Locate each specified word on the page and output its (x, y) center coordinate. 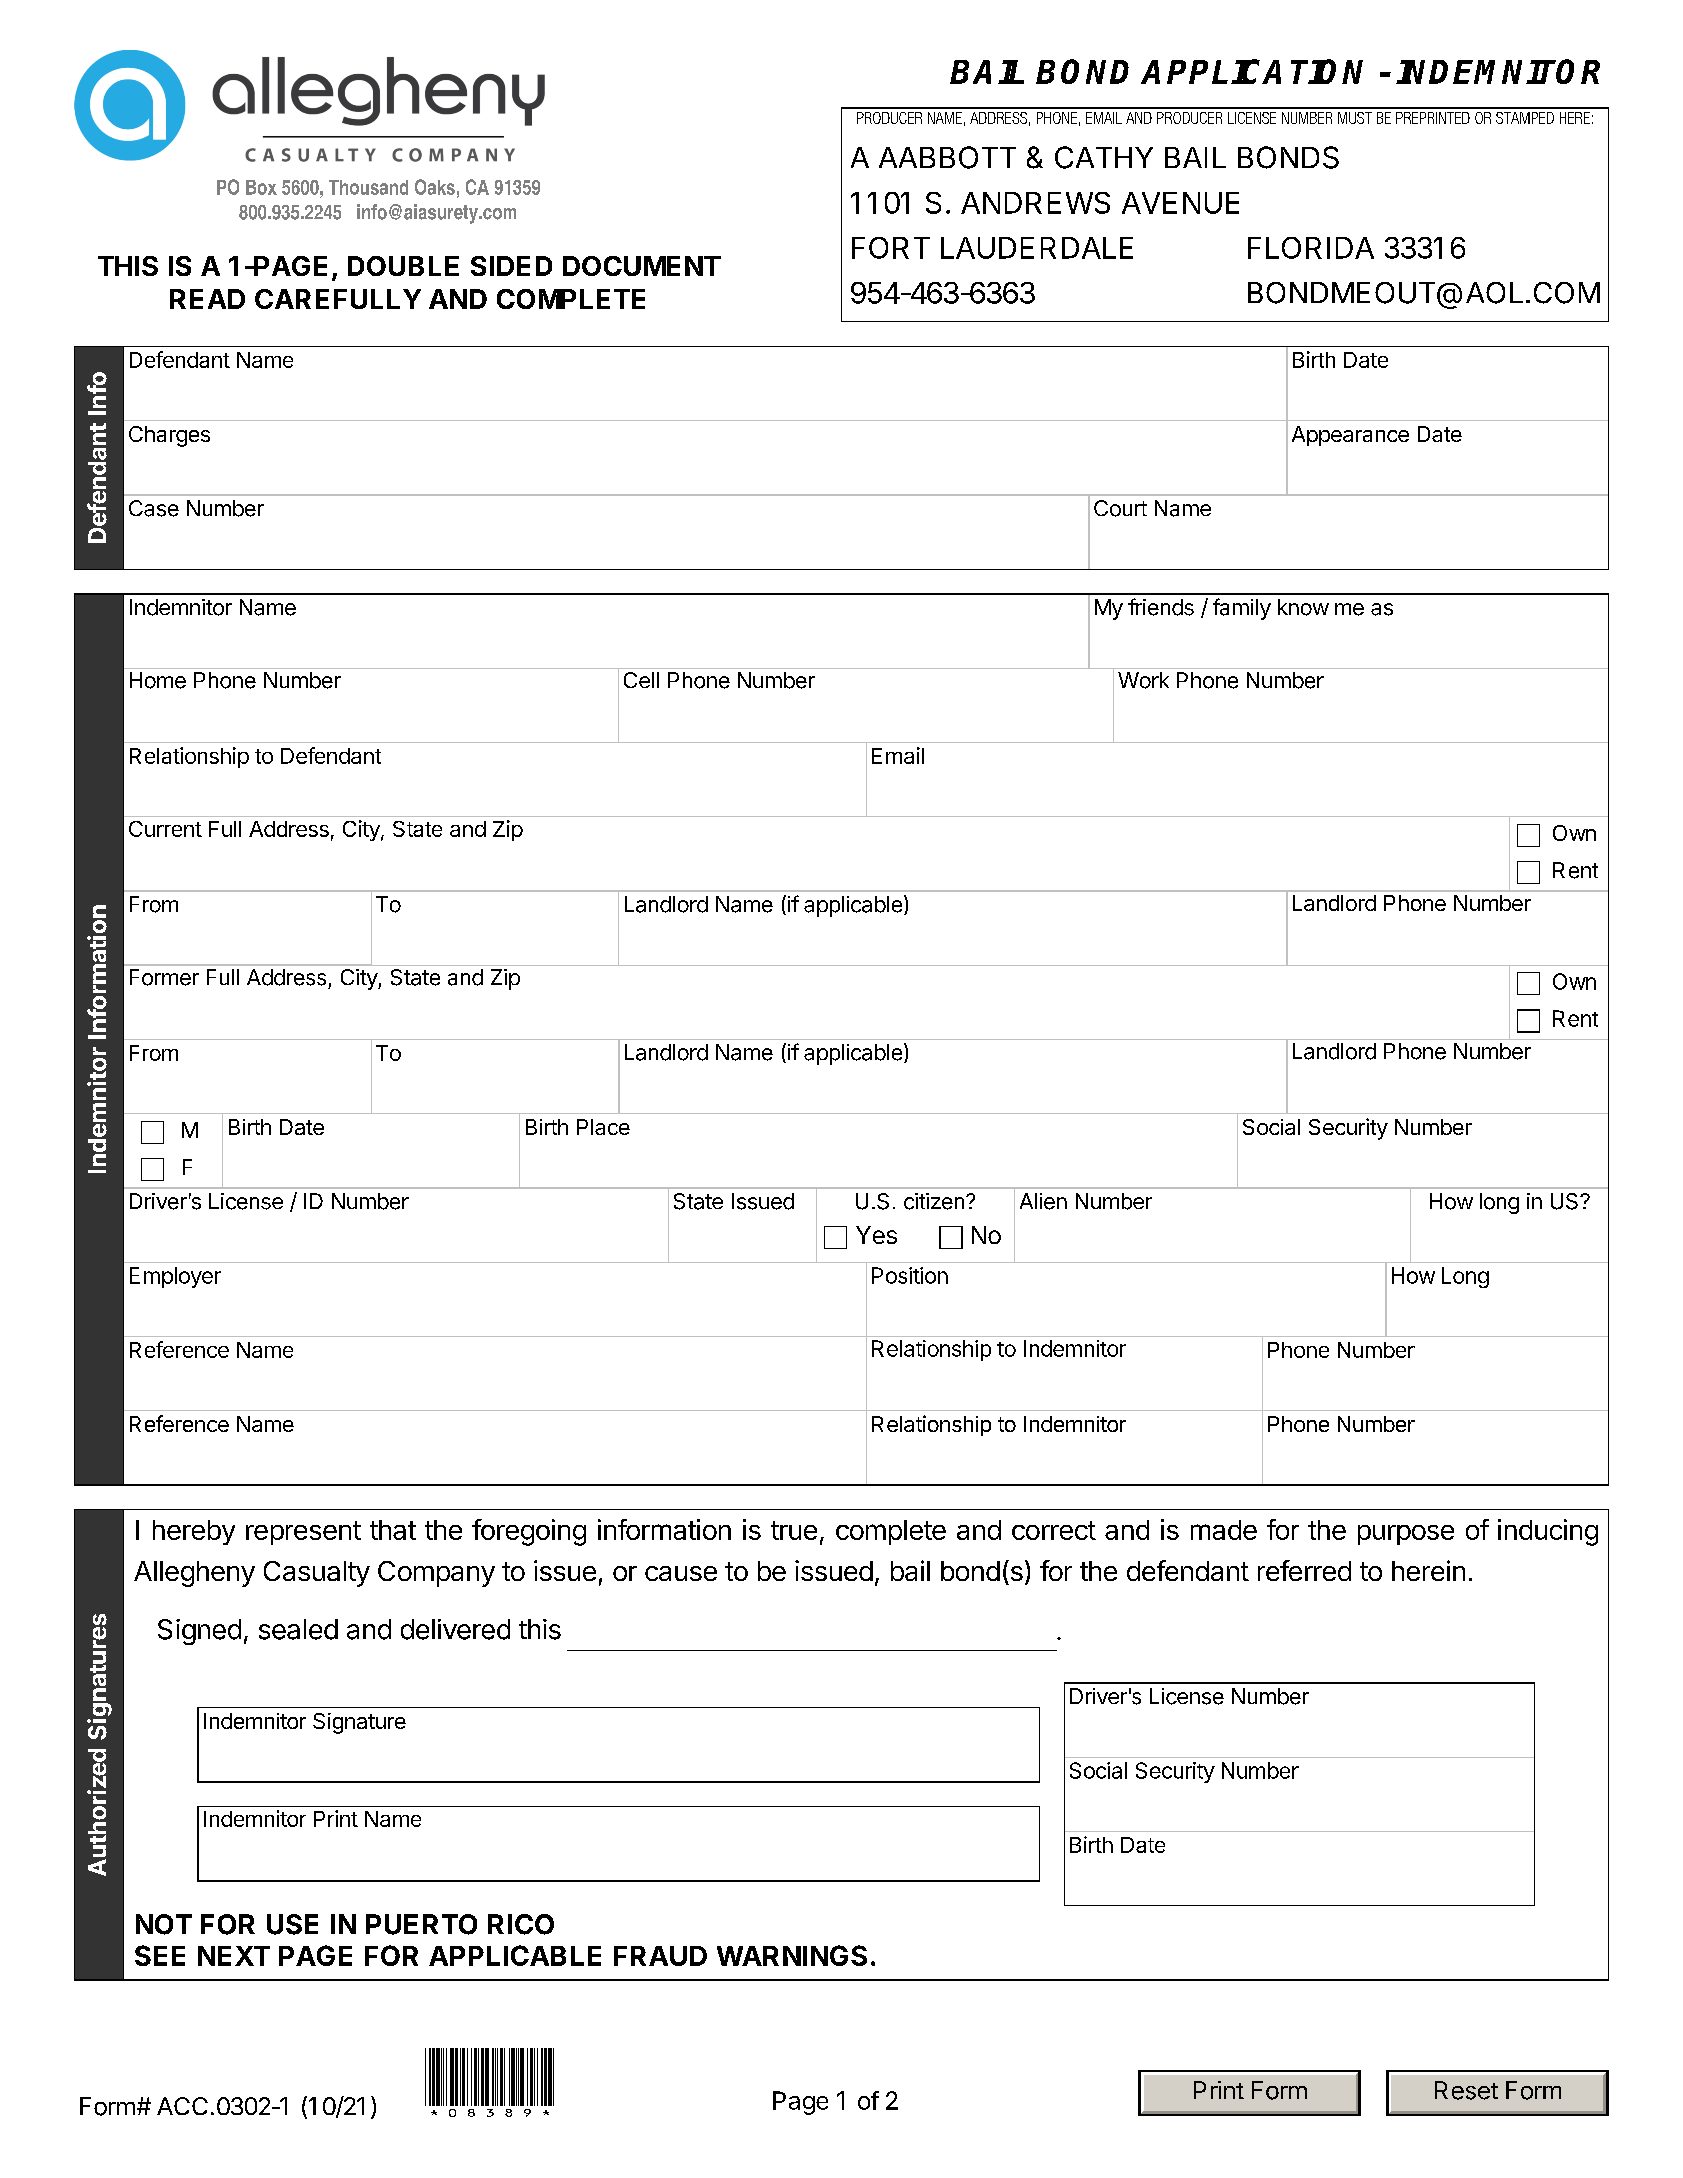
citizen (934, 1201)
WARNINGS (792, 1955)
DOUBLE (403, 266)
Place (603, 1127)
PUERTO (421, 1924)
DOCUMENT (642, 266)
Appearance (1350, 436)
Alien (1043, 1201)
